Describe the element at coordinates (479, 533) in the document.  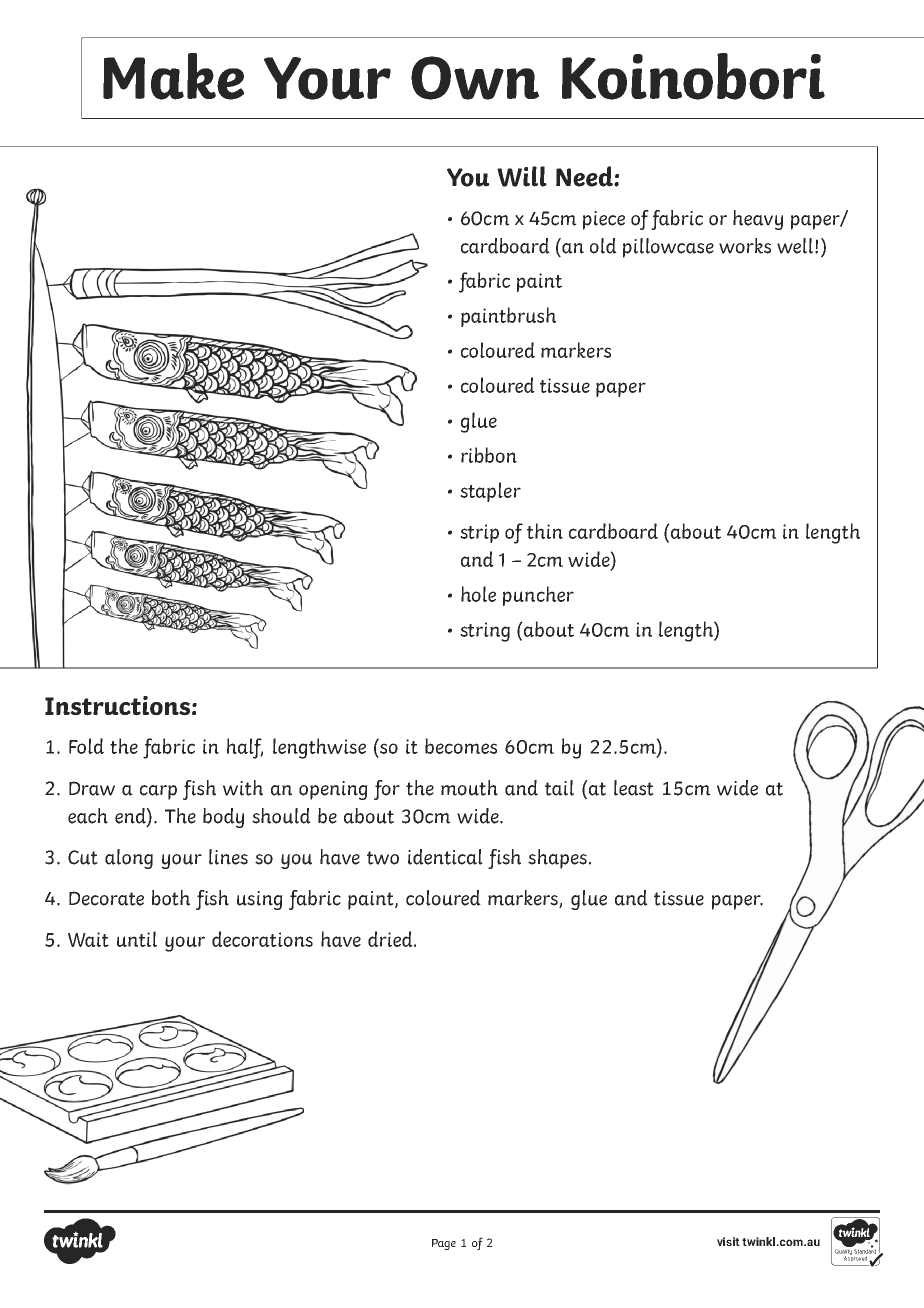
I see `strip` at that location.
